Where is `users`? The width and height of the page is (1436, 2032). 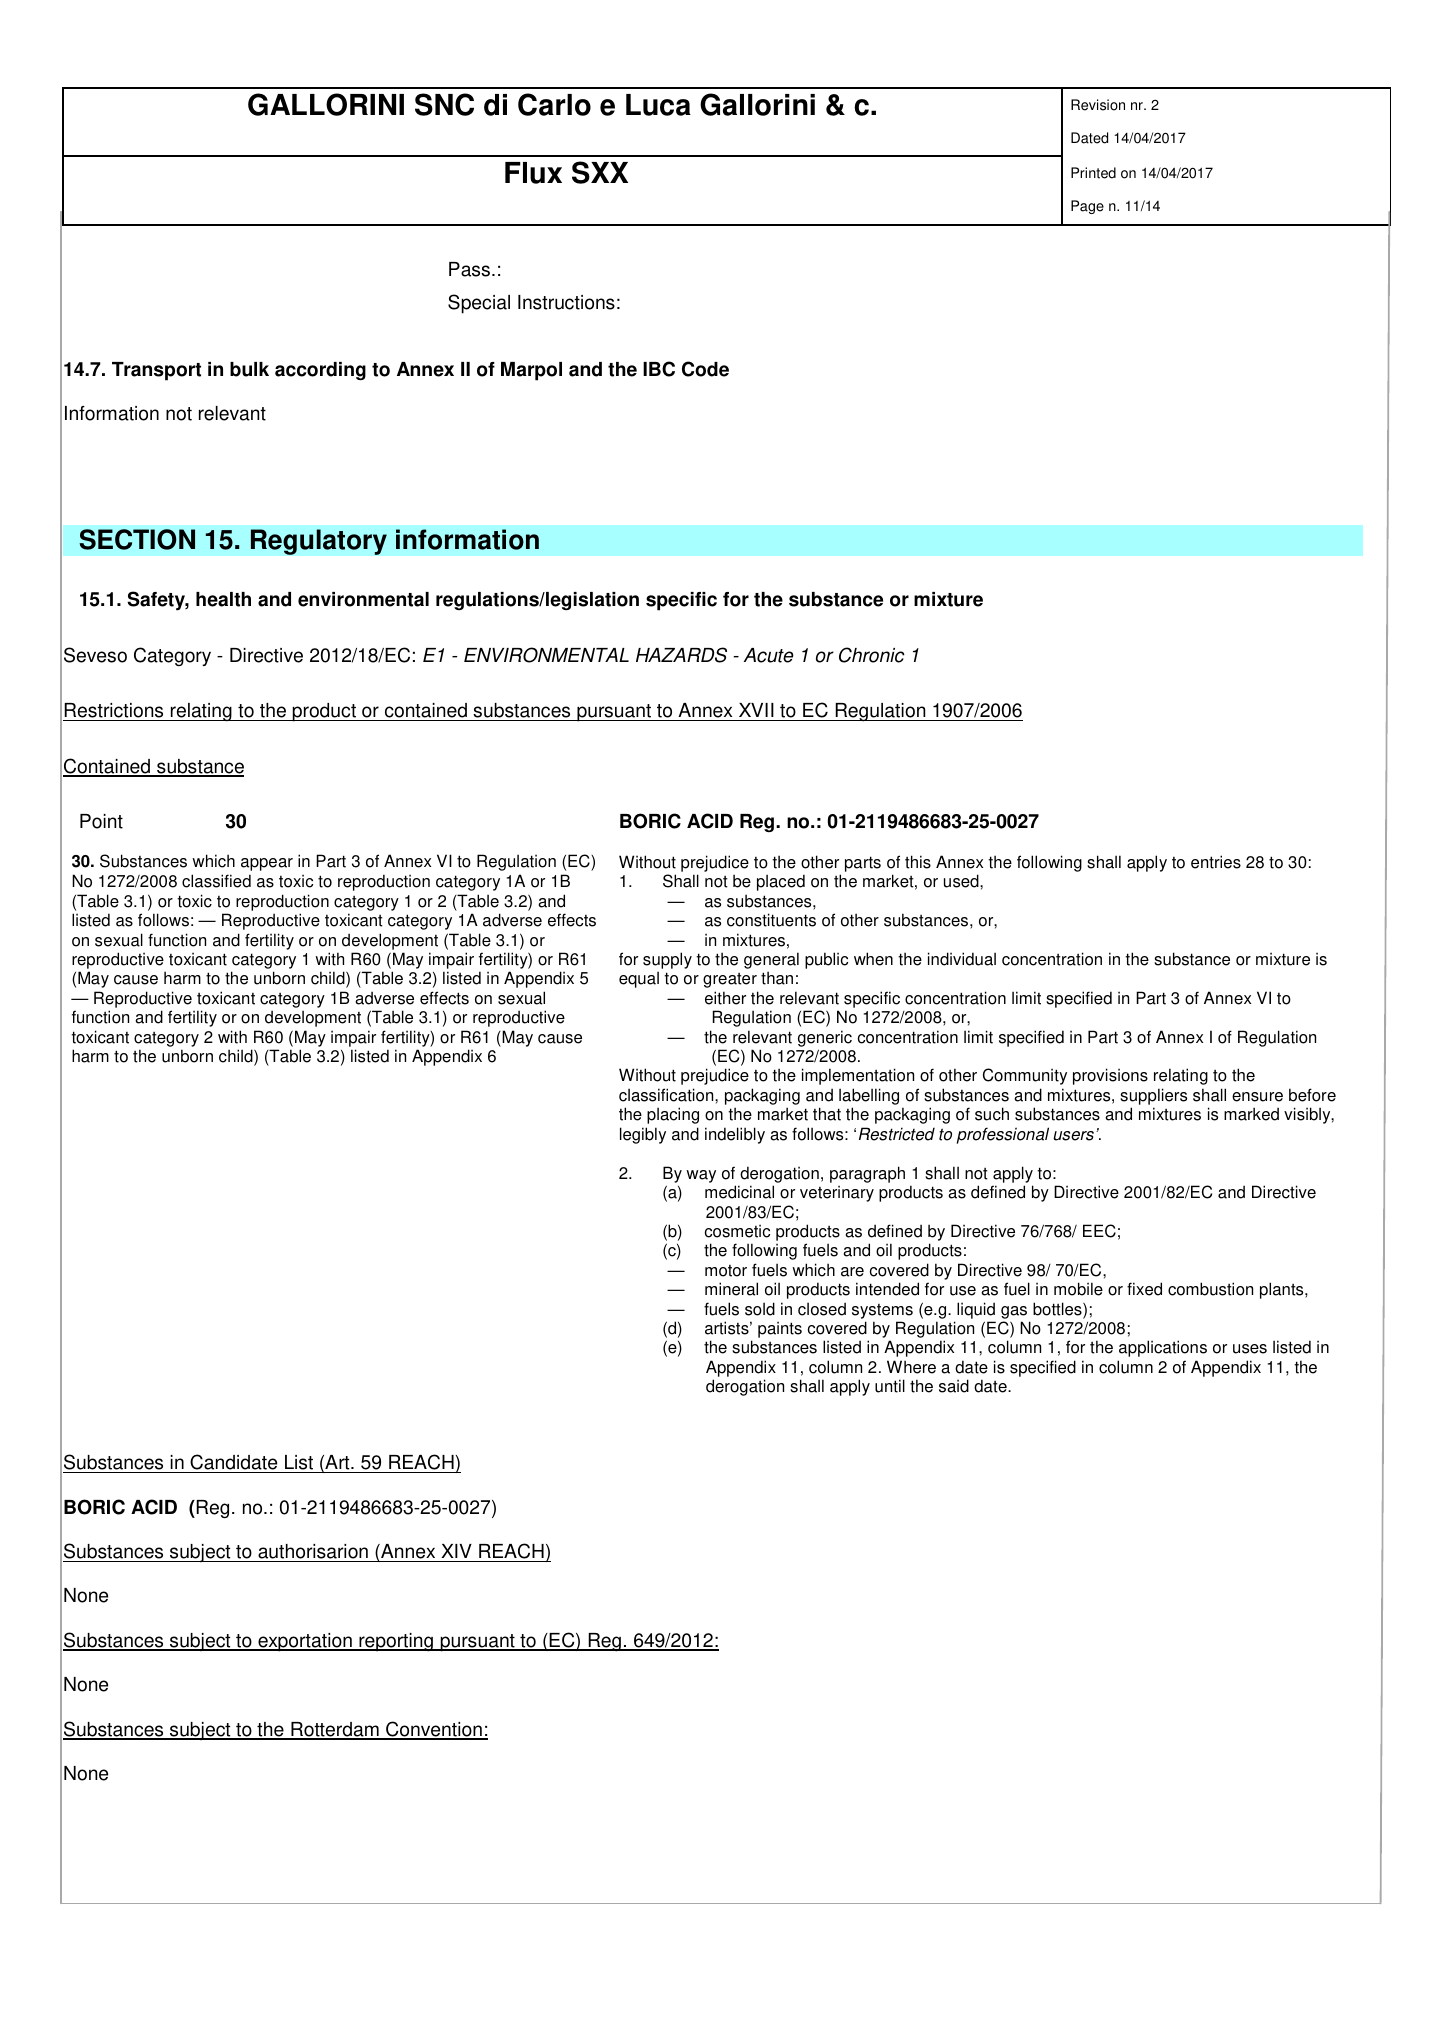
users is located at coordinates (1073, 1136).
